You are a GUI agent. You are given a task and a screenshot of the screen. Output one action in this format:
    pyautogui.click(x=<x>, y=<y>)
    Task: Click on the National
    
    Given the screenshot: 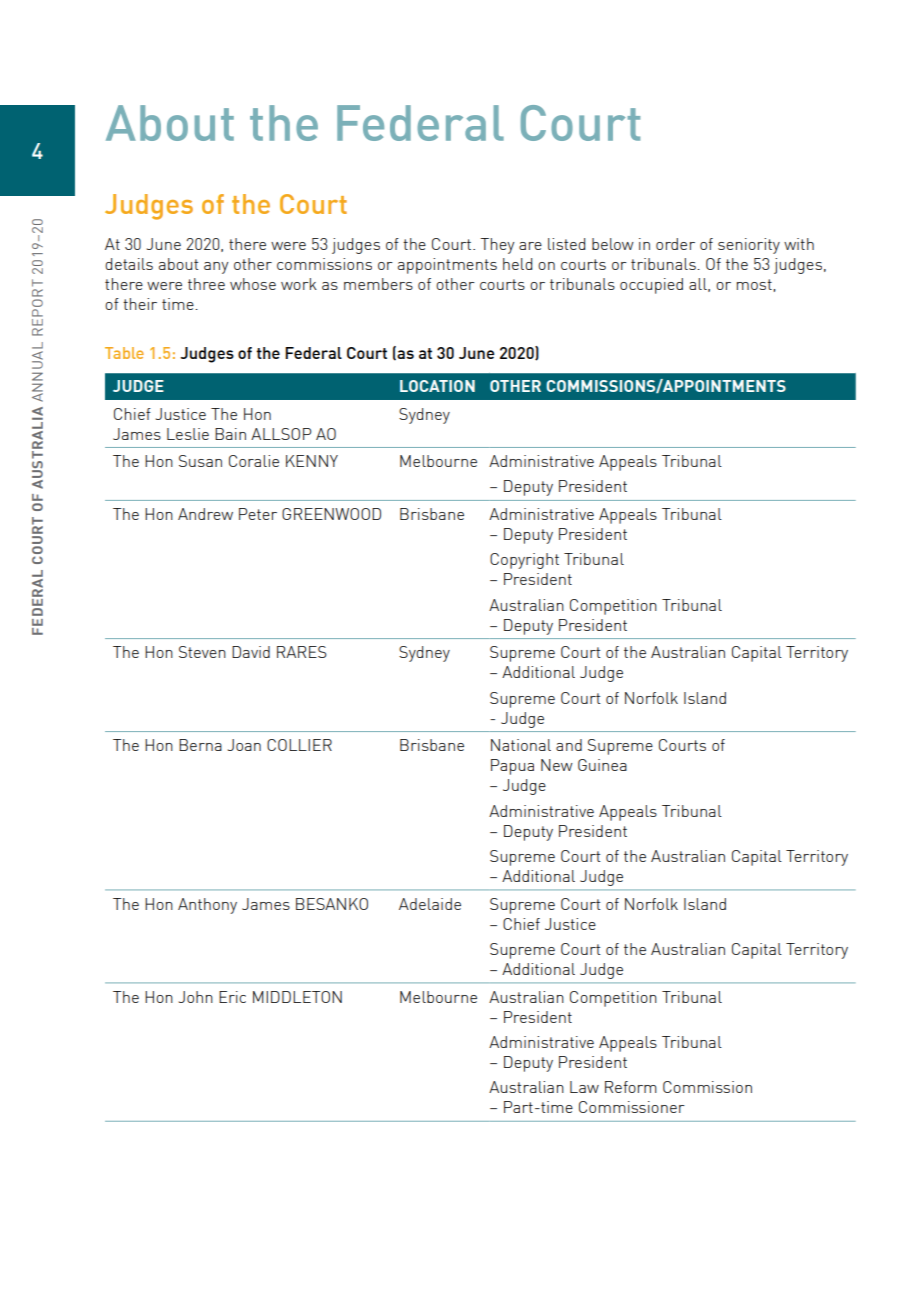 What is the action you would take?
    pyautogui.click(x=521, y=745)
